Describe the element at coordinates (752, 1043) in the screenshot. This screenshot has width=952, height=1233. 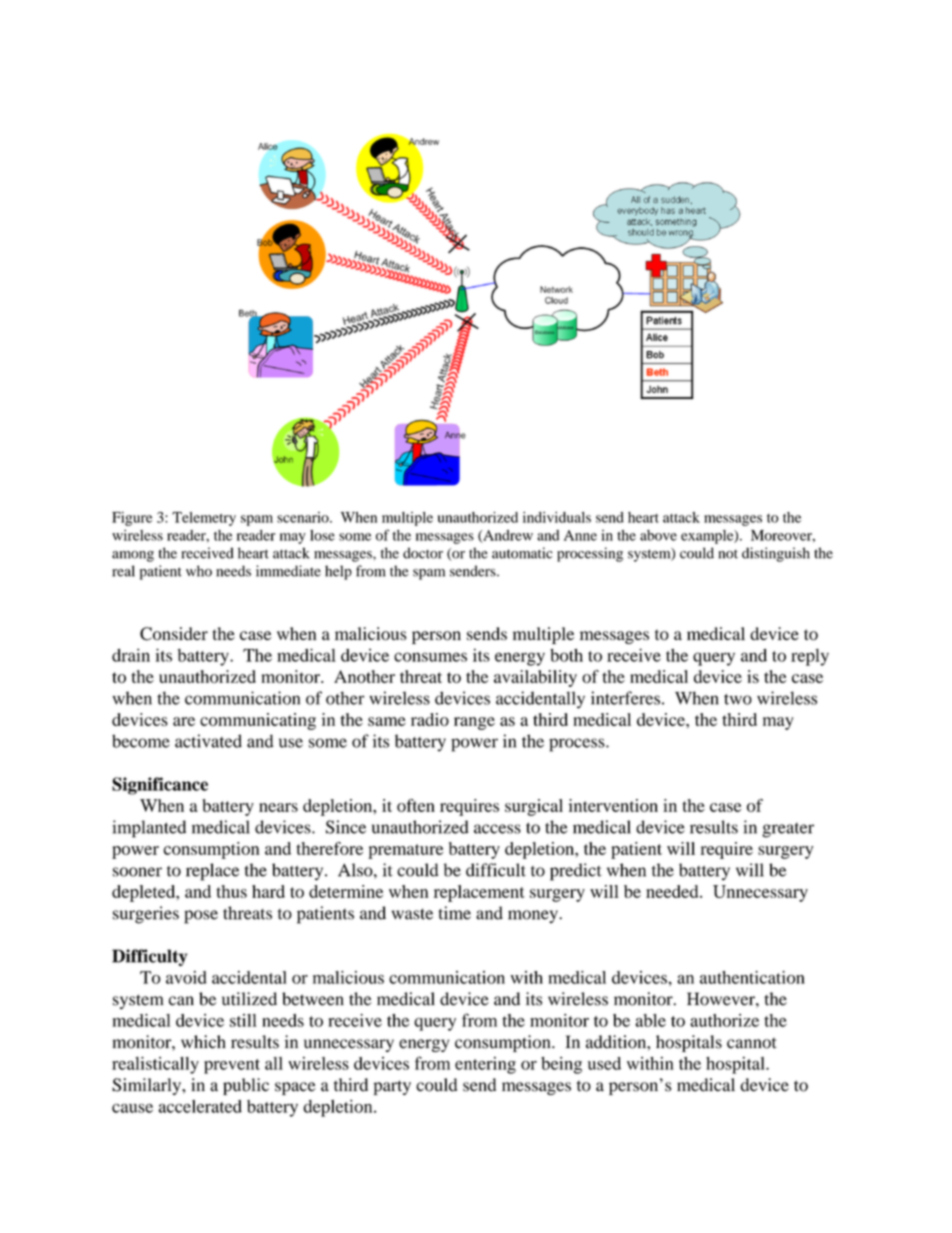
I see `cannot` at that location.
